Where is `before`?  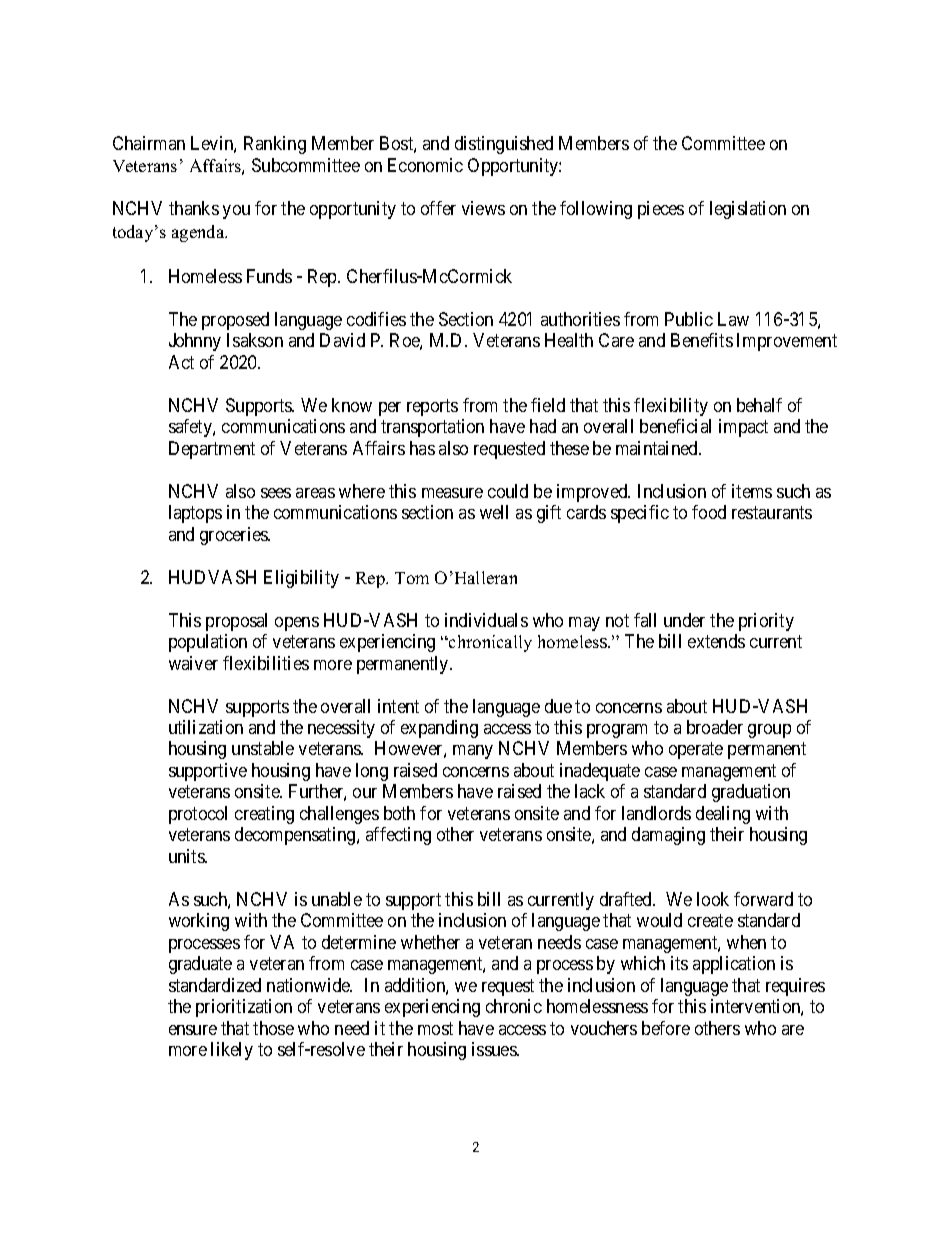 before is located at coordinates (666, 1028).
